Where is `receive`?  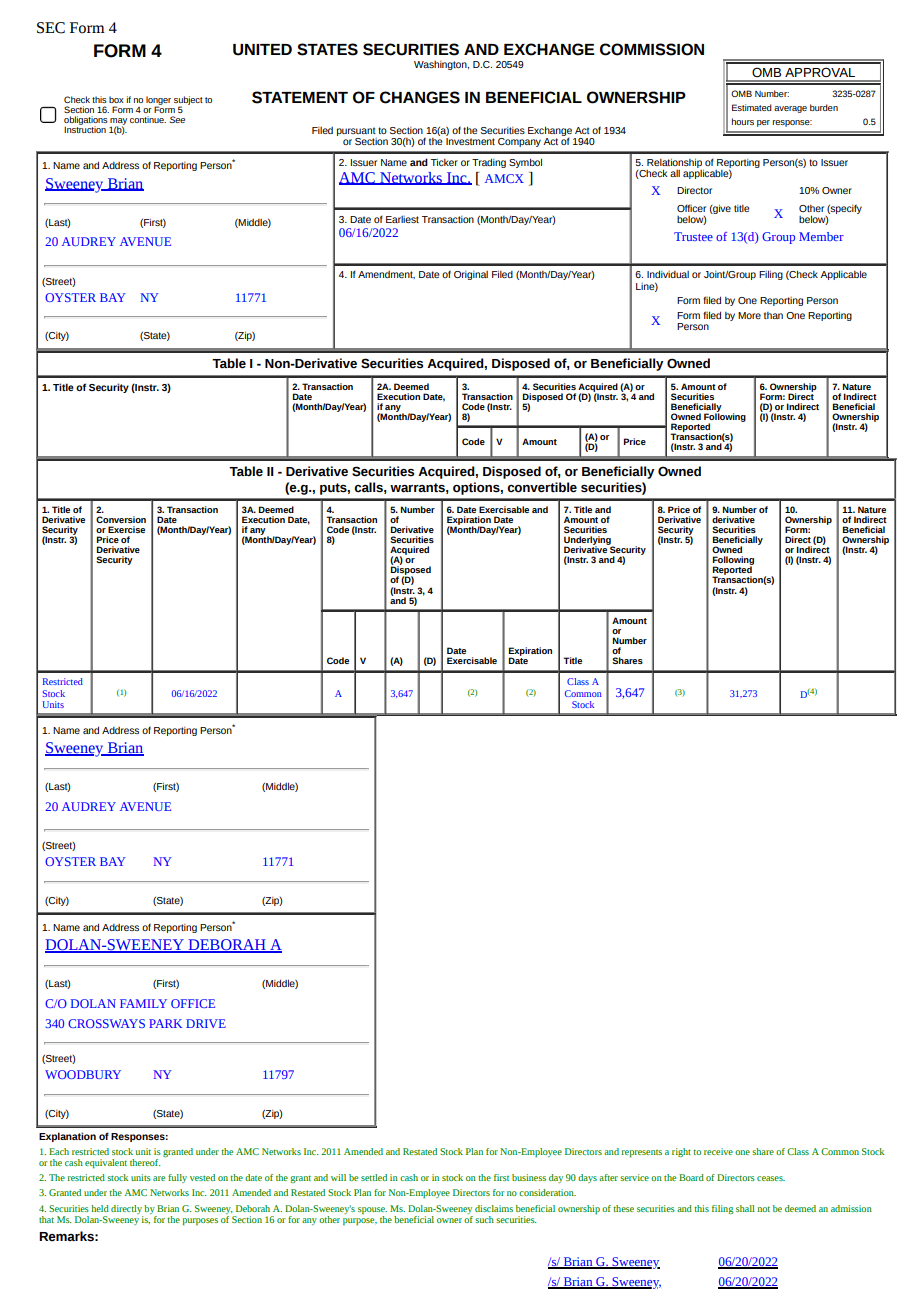
receive is located at coordinates (718, 1151).
